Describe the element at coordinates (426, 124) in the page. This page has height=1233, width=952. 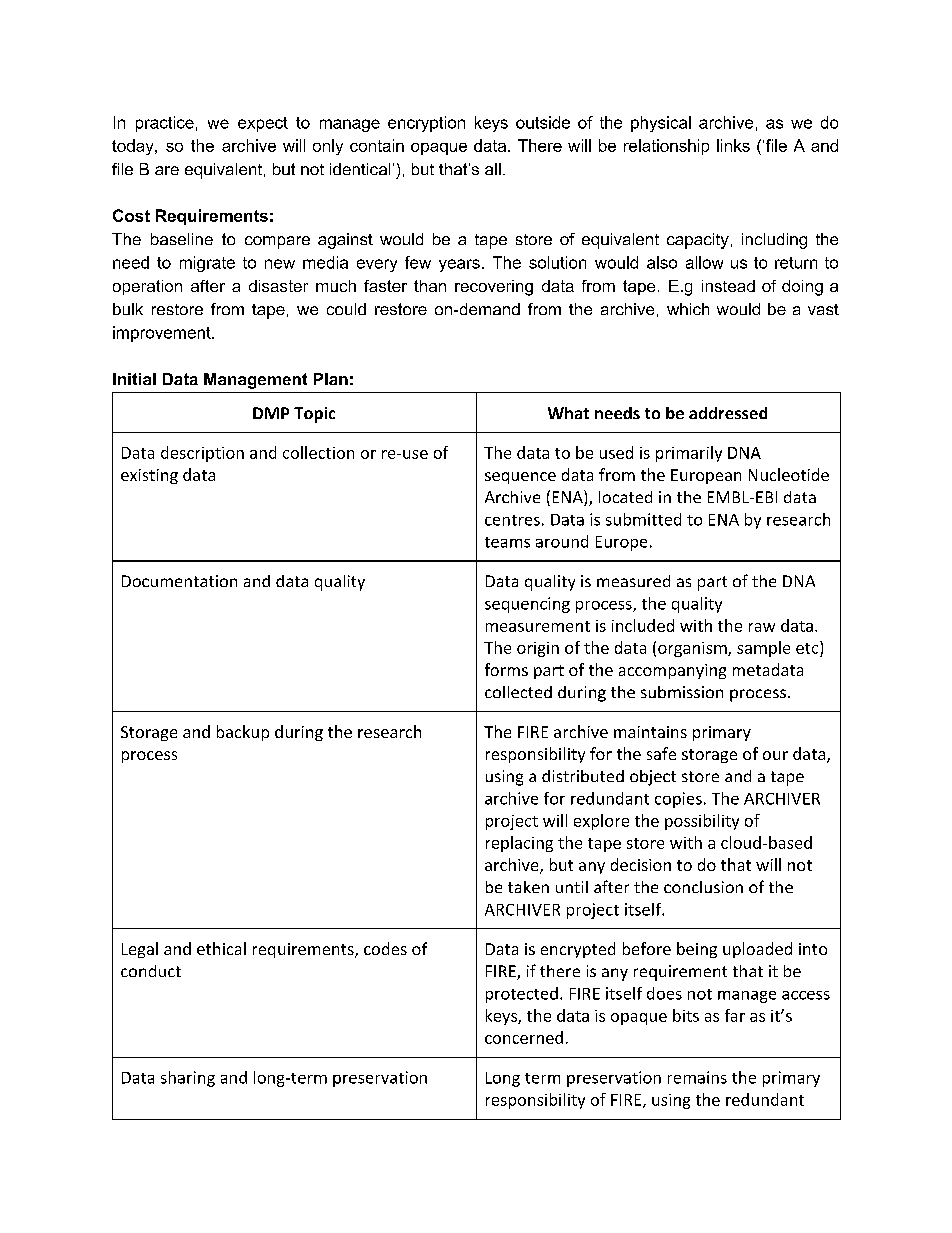
I see `encryption` at that location.
